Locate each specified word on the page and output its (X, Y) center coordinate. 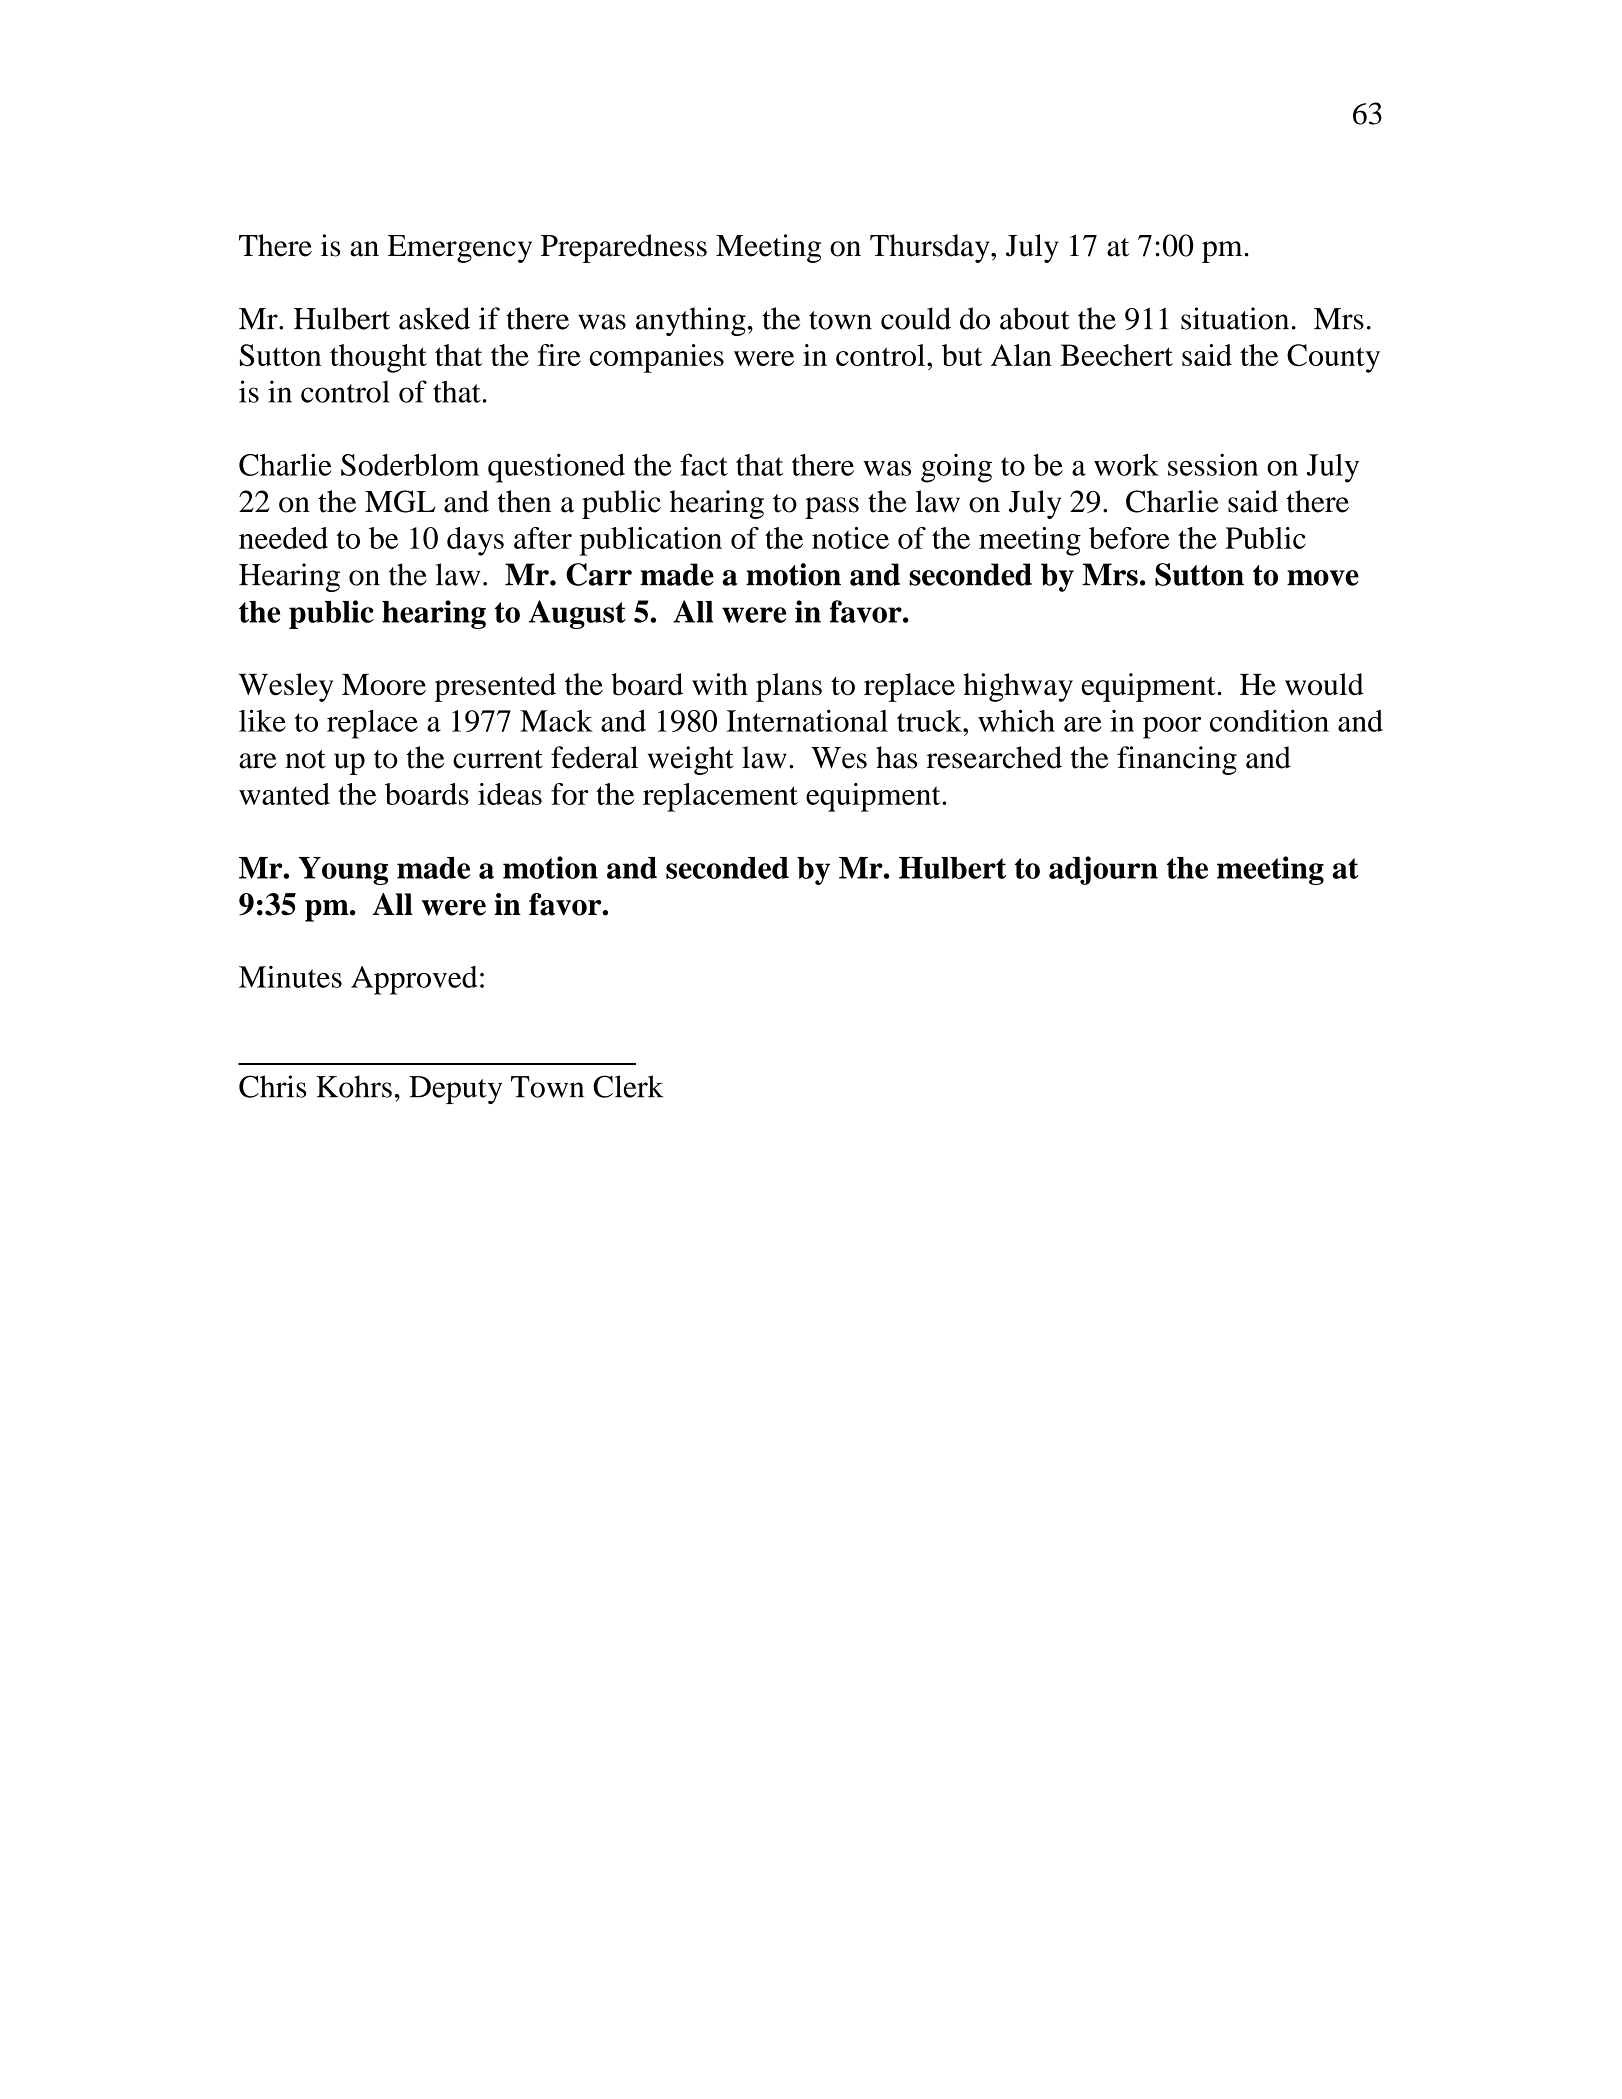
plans (789, 687)
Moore (384, 685)
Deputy (455, 1090)
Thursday (931, 248)
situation (1235, 318)
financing (1177, 760)
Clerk (628, 1086)
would (1324, 684)
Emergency (460, 249)
